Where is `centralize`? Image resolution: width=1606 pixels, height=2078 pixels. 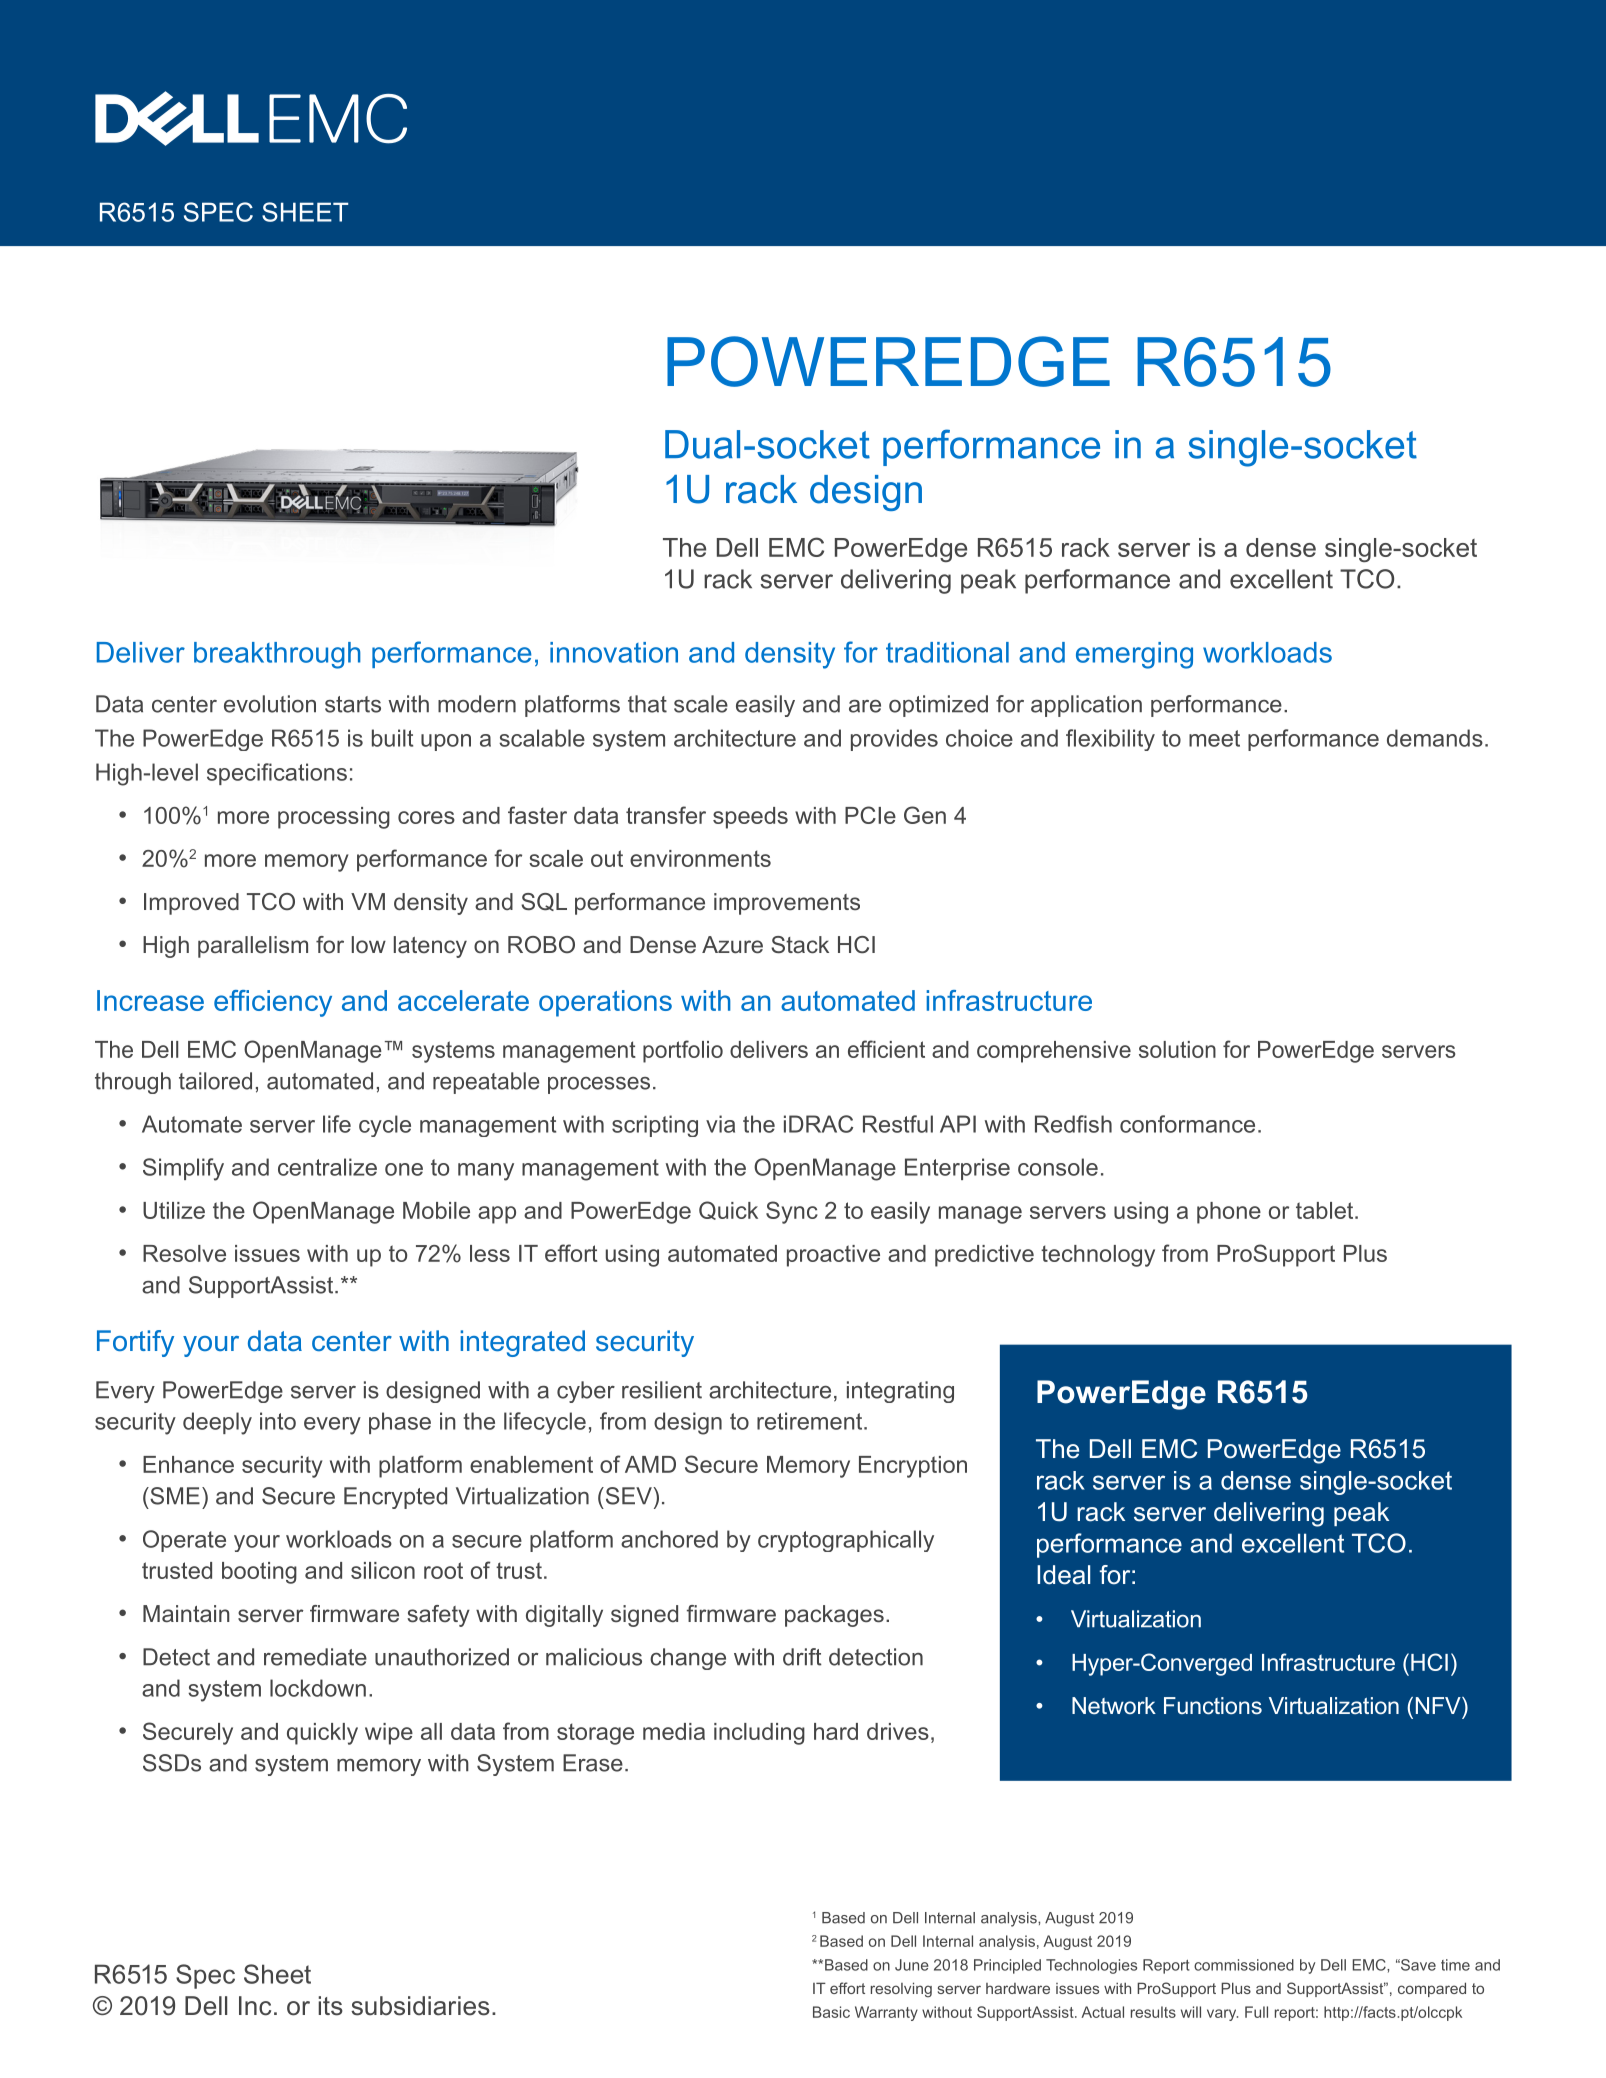 centralize is located at coordinates (327, 1167).
